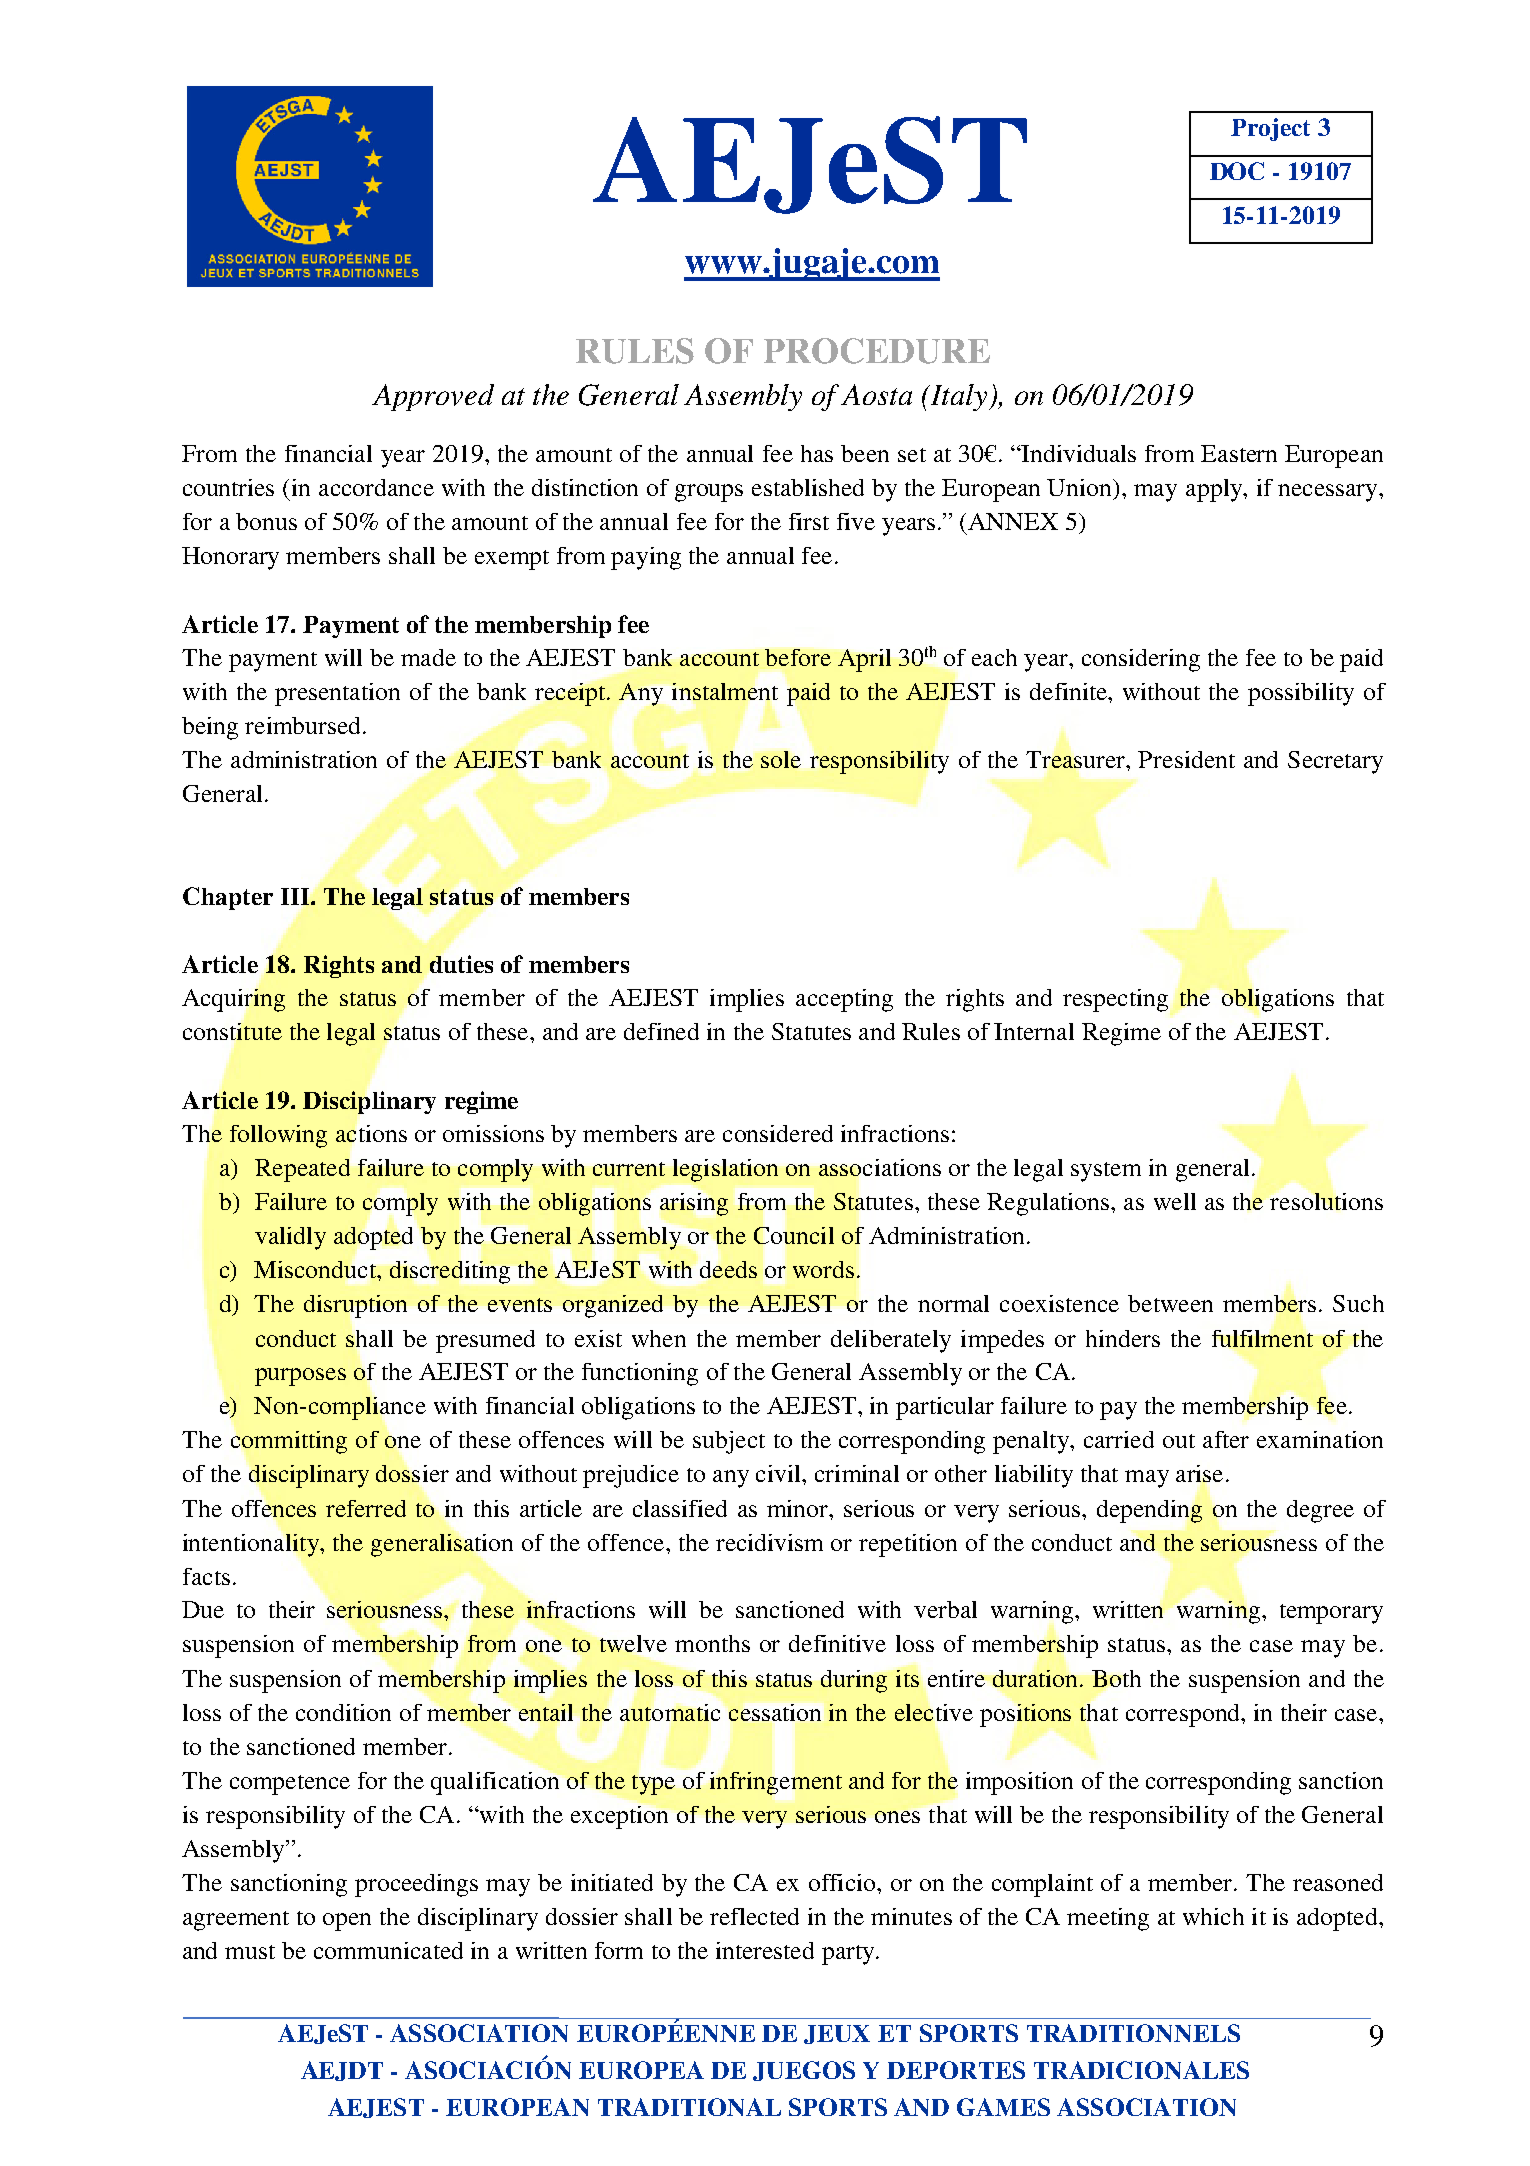 The image size is (1530, 2166). I want to click on Approved, so click(433, 397).
